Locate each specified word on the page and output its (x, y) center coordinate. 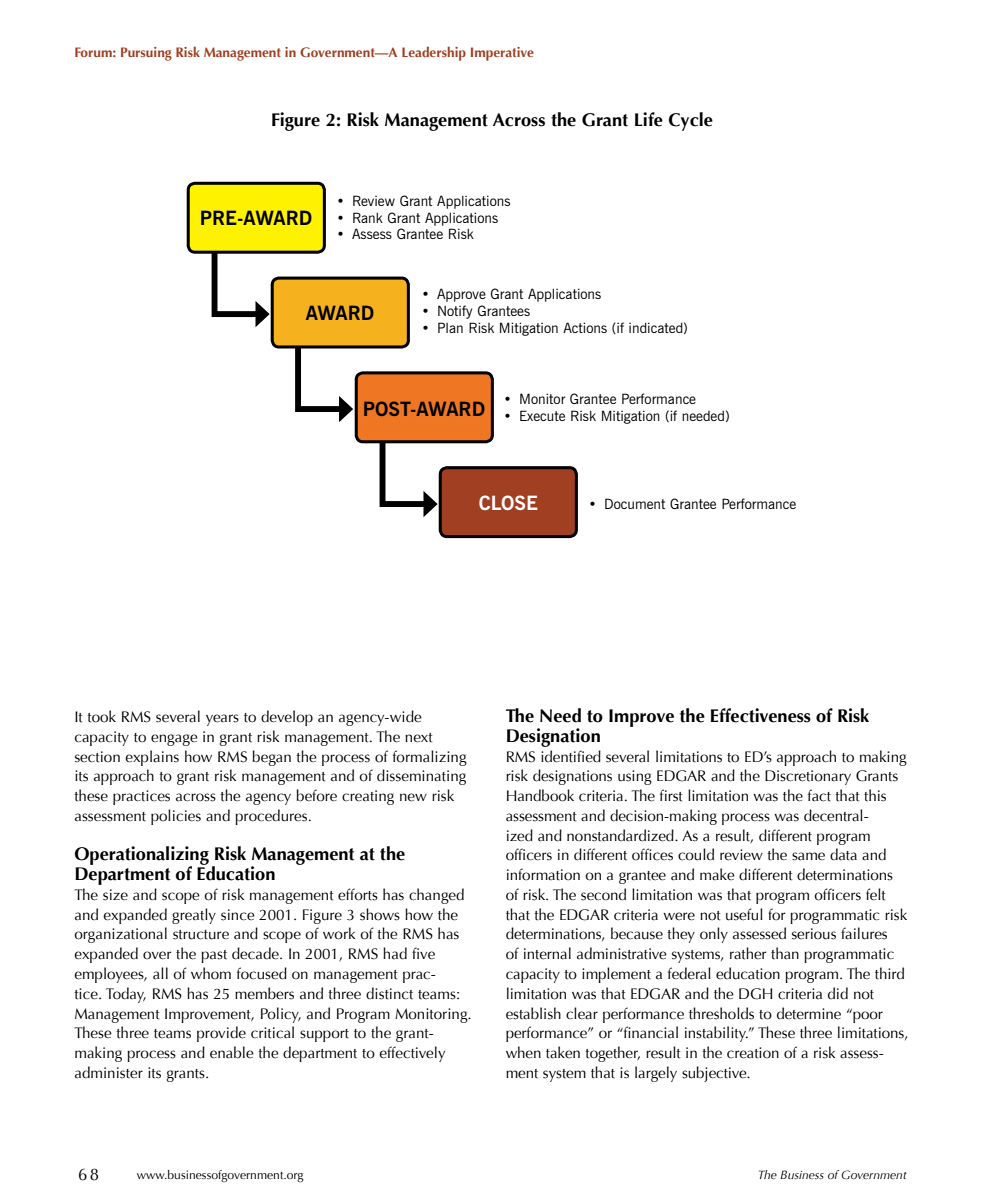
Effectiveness (761, 715)
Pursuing (146, 54)
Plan (450, 327)
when (523, 1052)
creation (753, 1053)
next (419, 738)
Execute (542, 415)
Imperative (502, 54)
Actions (585, 327)
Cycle (691, 121)
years (222, 720)
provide (221, 1034)
